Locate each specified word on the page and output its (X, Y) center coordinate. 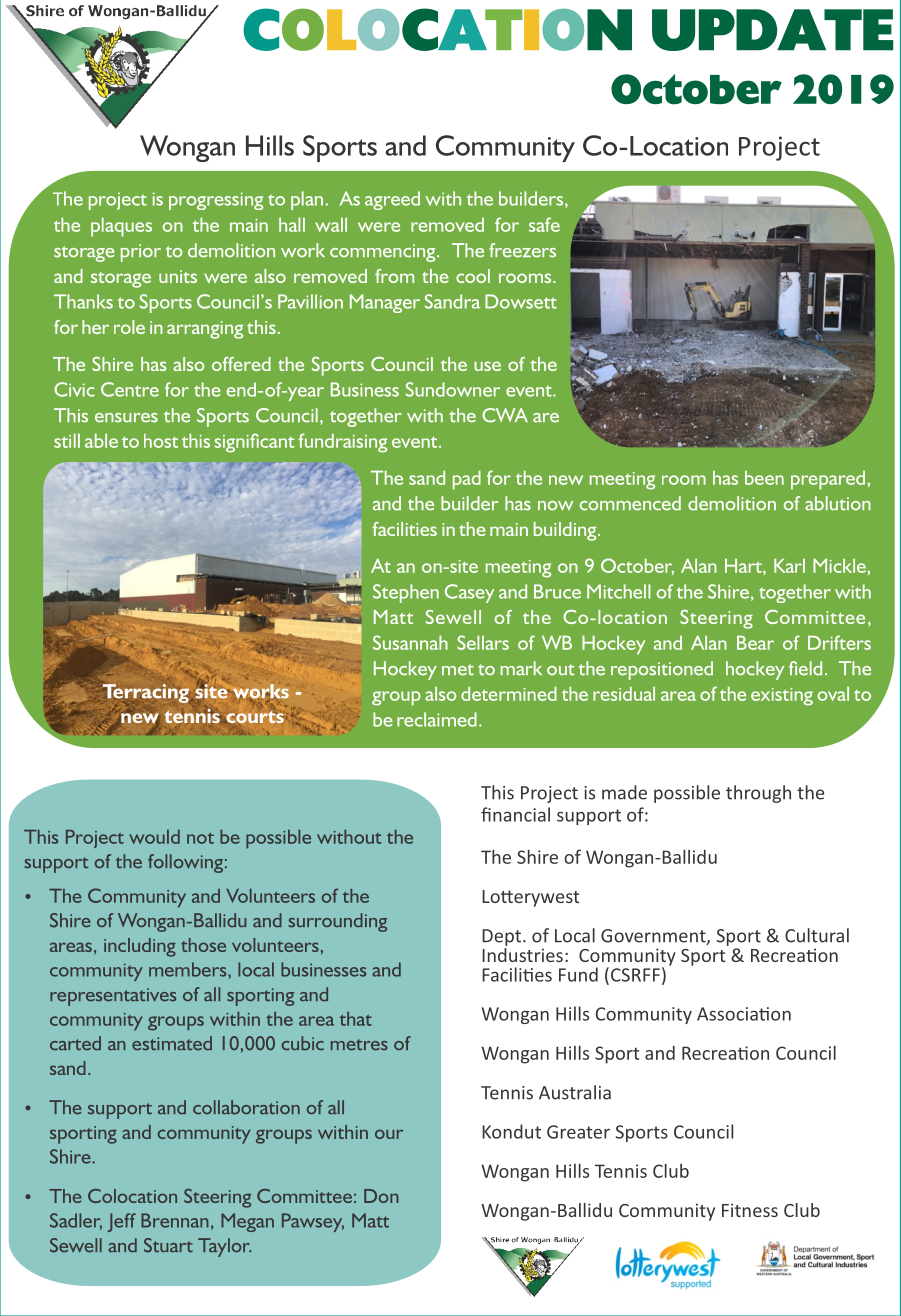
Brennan (175, 1220)
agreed (392, 200)
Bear (755, 643)
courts (254, 715)
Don (381, 1196)
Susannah (410, 642)
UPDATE (772, 30)
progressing (216, 201)
